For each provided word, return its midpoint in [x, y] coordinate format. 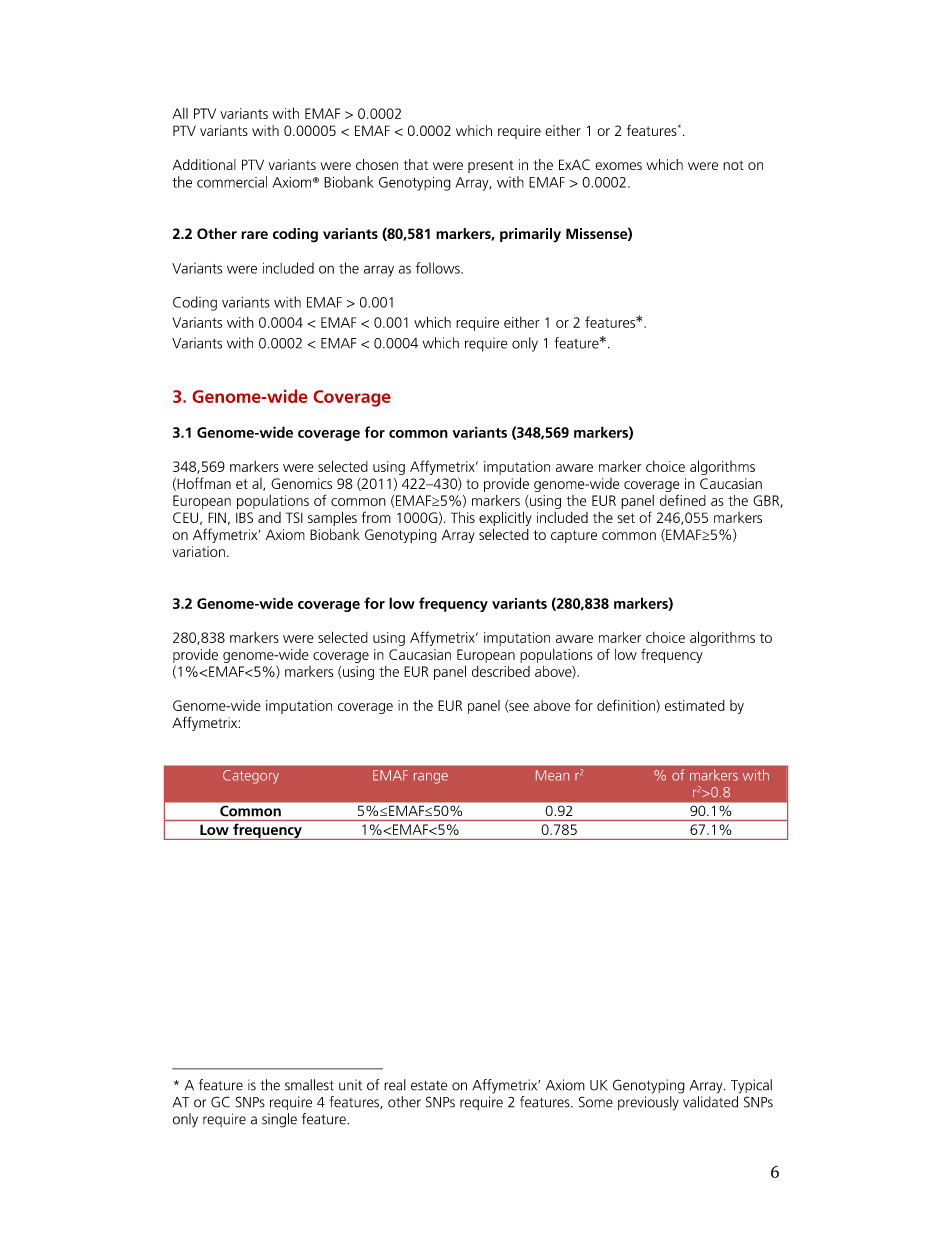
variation [198, 551]
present [491, 166]
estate [429, 1086]
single [279, 1120]
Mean [552, 775]
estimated [695, 705]
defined [683, 500]
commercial [232, 182]
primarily [530, 235]
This [463, 517]
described [501, 671]
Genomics [301, 483]
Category [251, 777]
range [431, 778]
